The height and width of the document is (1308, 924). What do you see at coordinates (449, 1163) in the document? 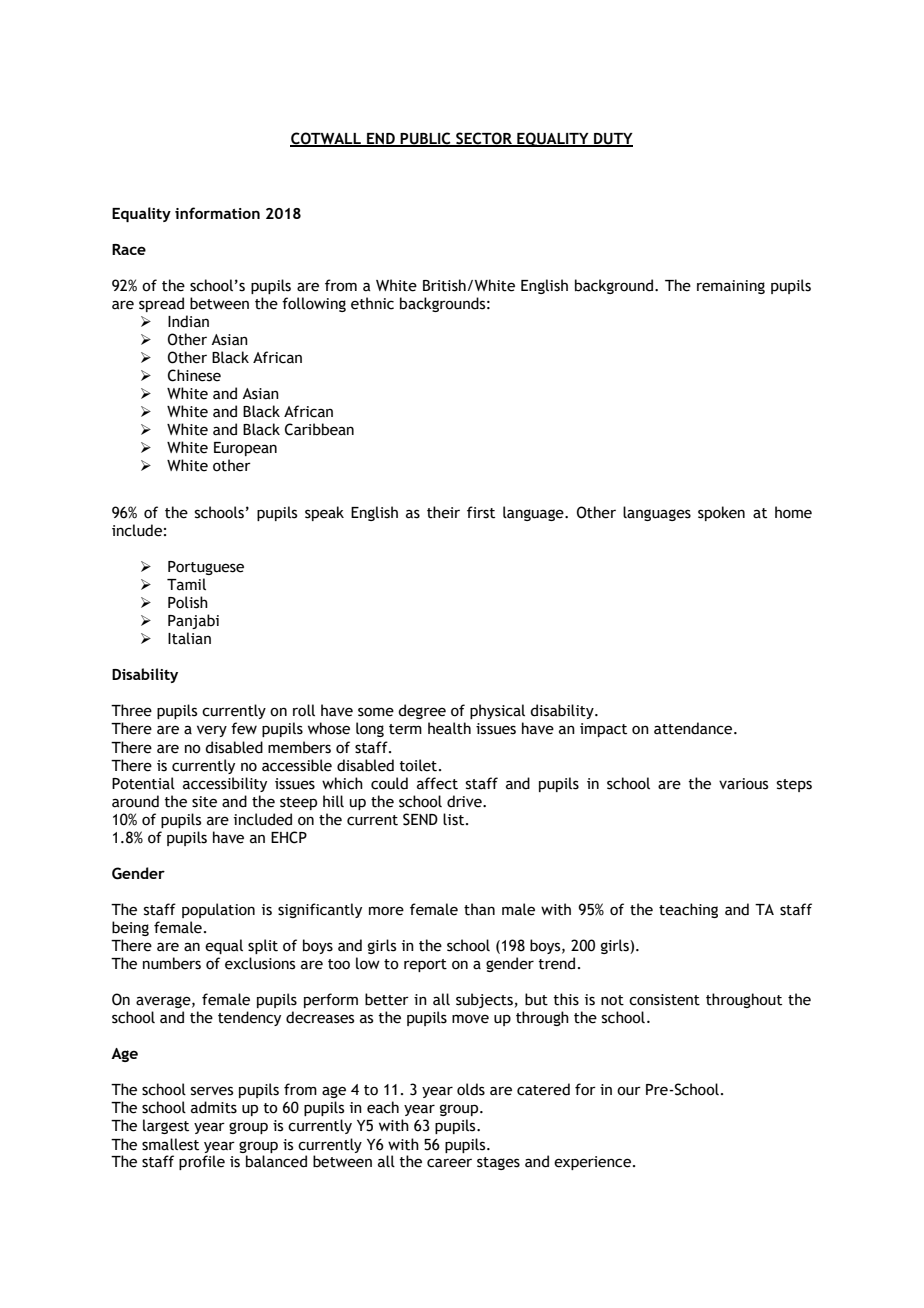
I see `career` at bounding box center [449, 1163].
